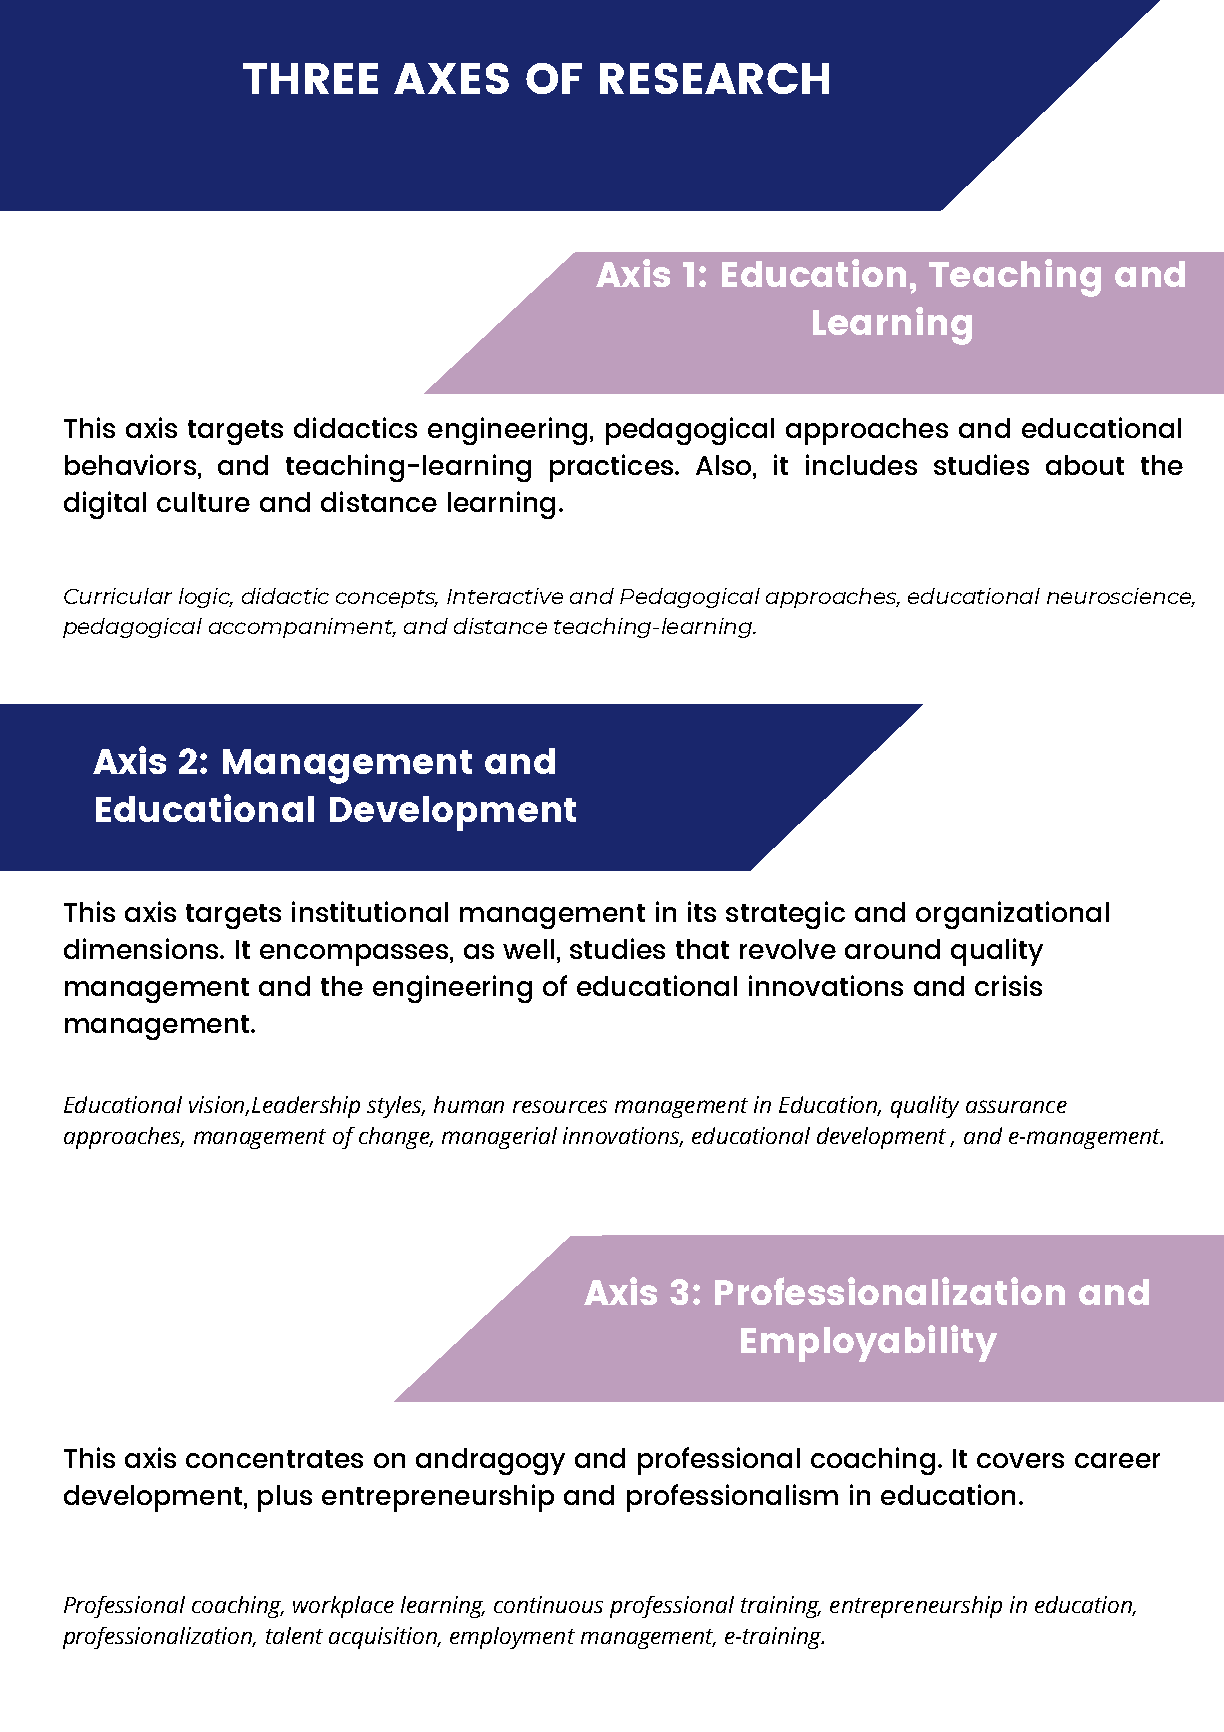 This screenshot has height=1732, width=1224. What do you see at coordinates (714, 78) in the screenshot?
I see `RESEARCH` at bounding box center [714, 78].
